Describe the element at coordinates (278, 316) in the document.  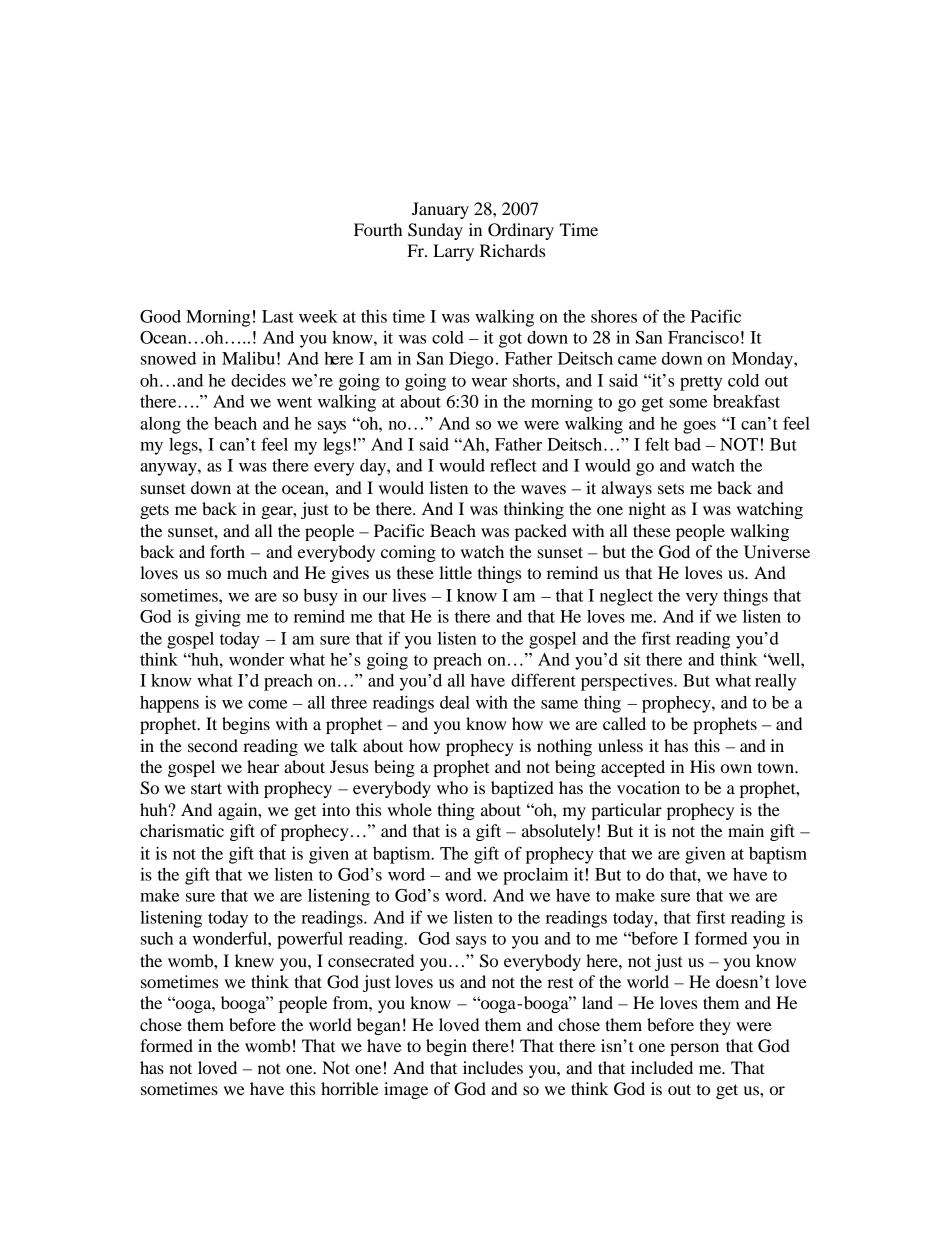
I see `Last` at that location.
